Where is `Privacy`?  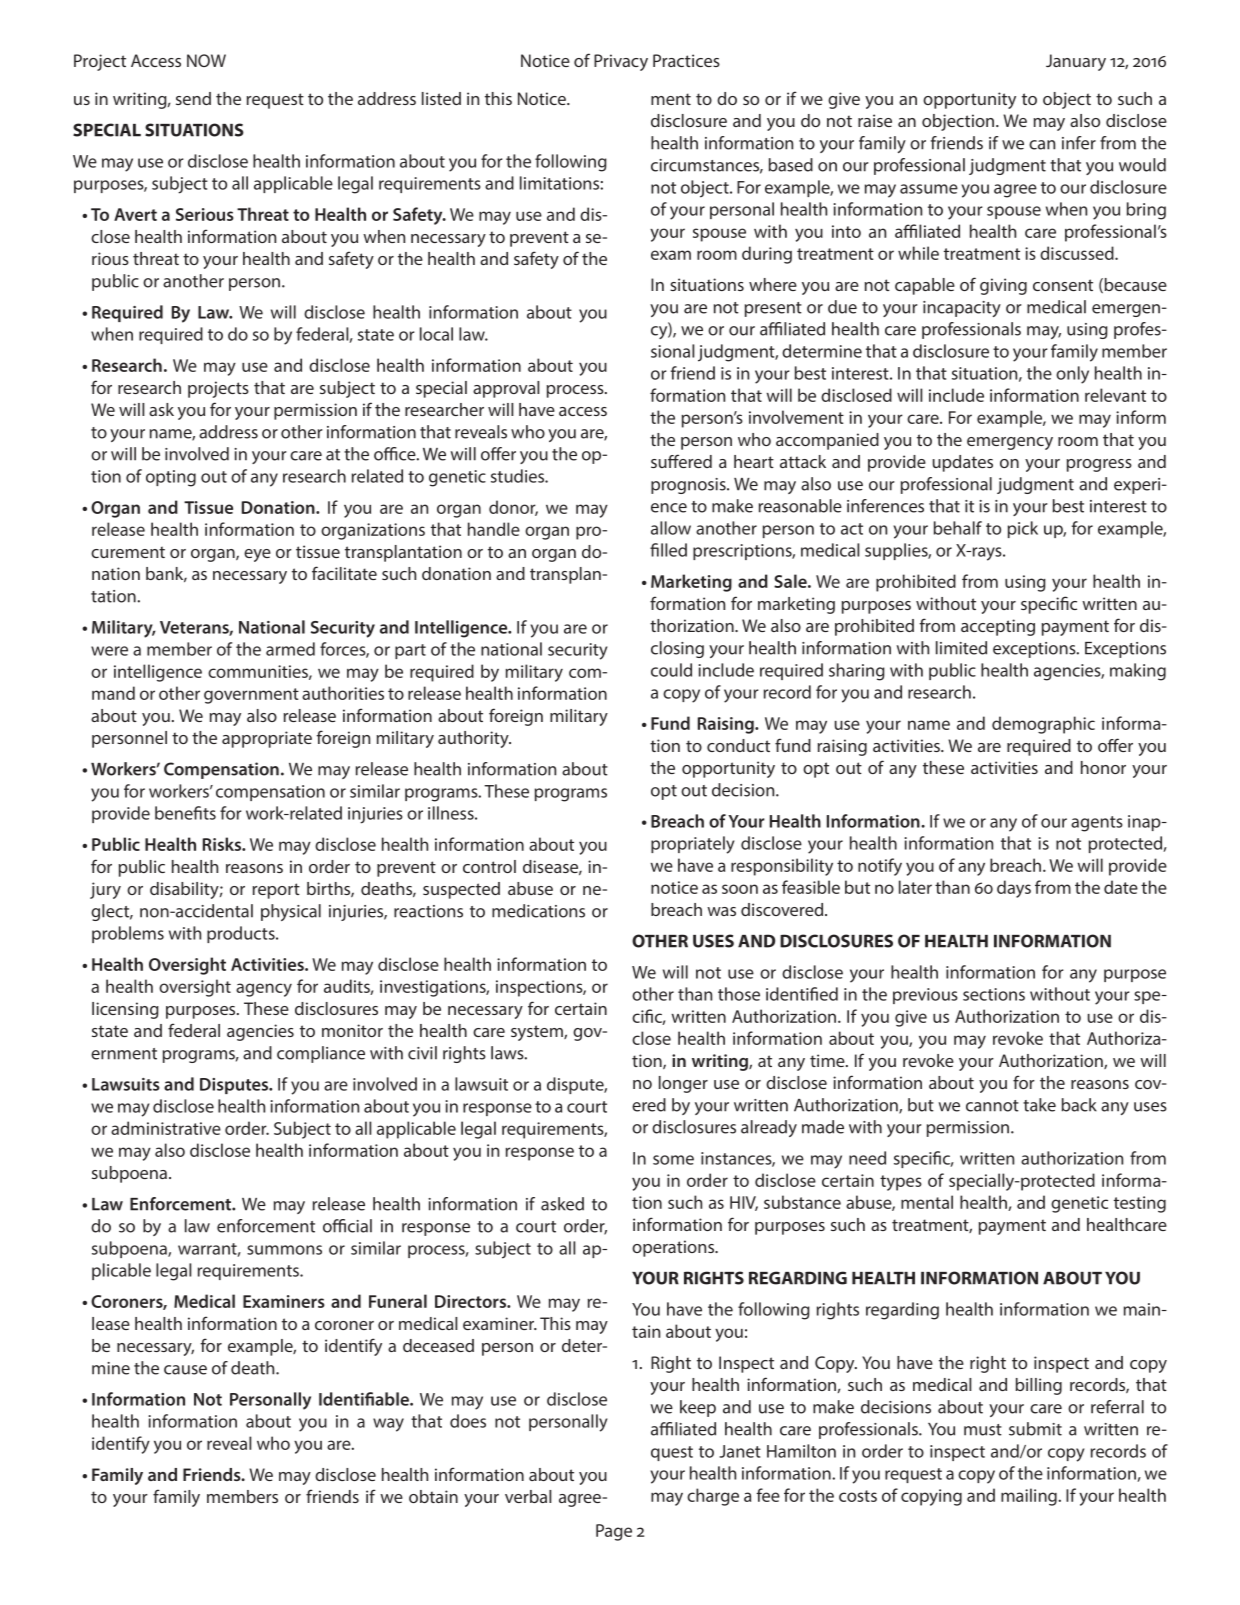
Privacy is located at coordinates (621, 62).
